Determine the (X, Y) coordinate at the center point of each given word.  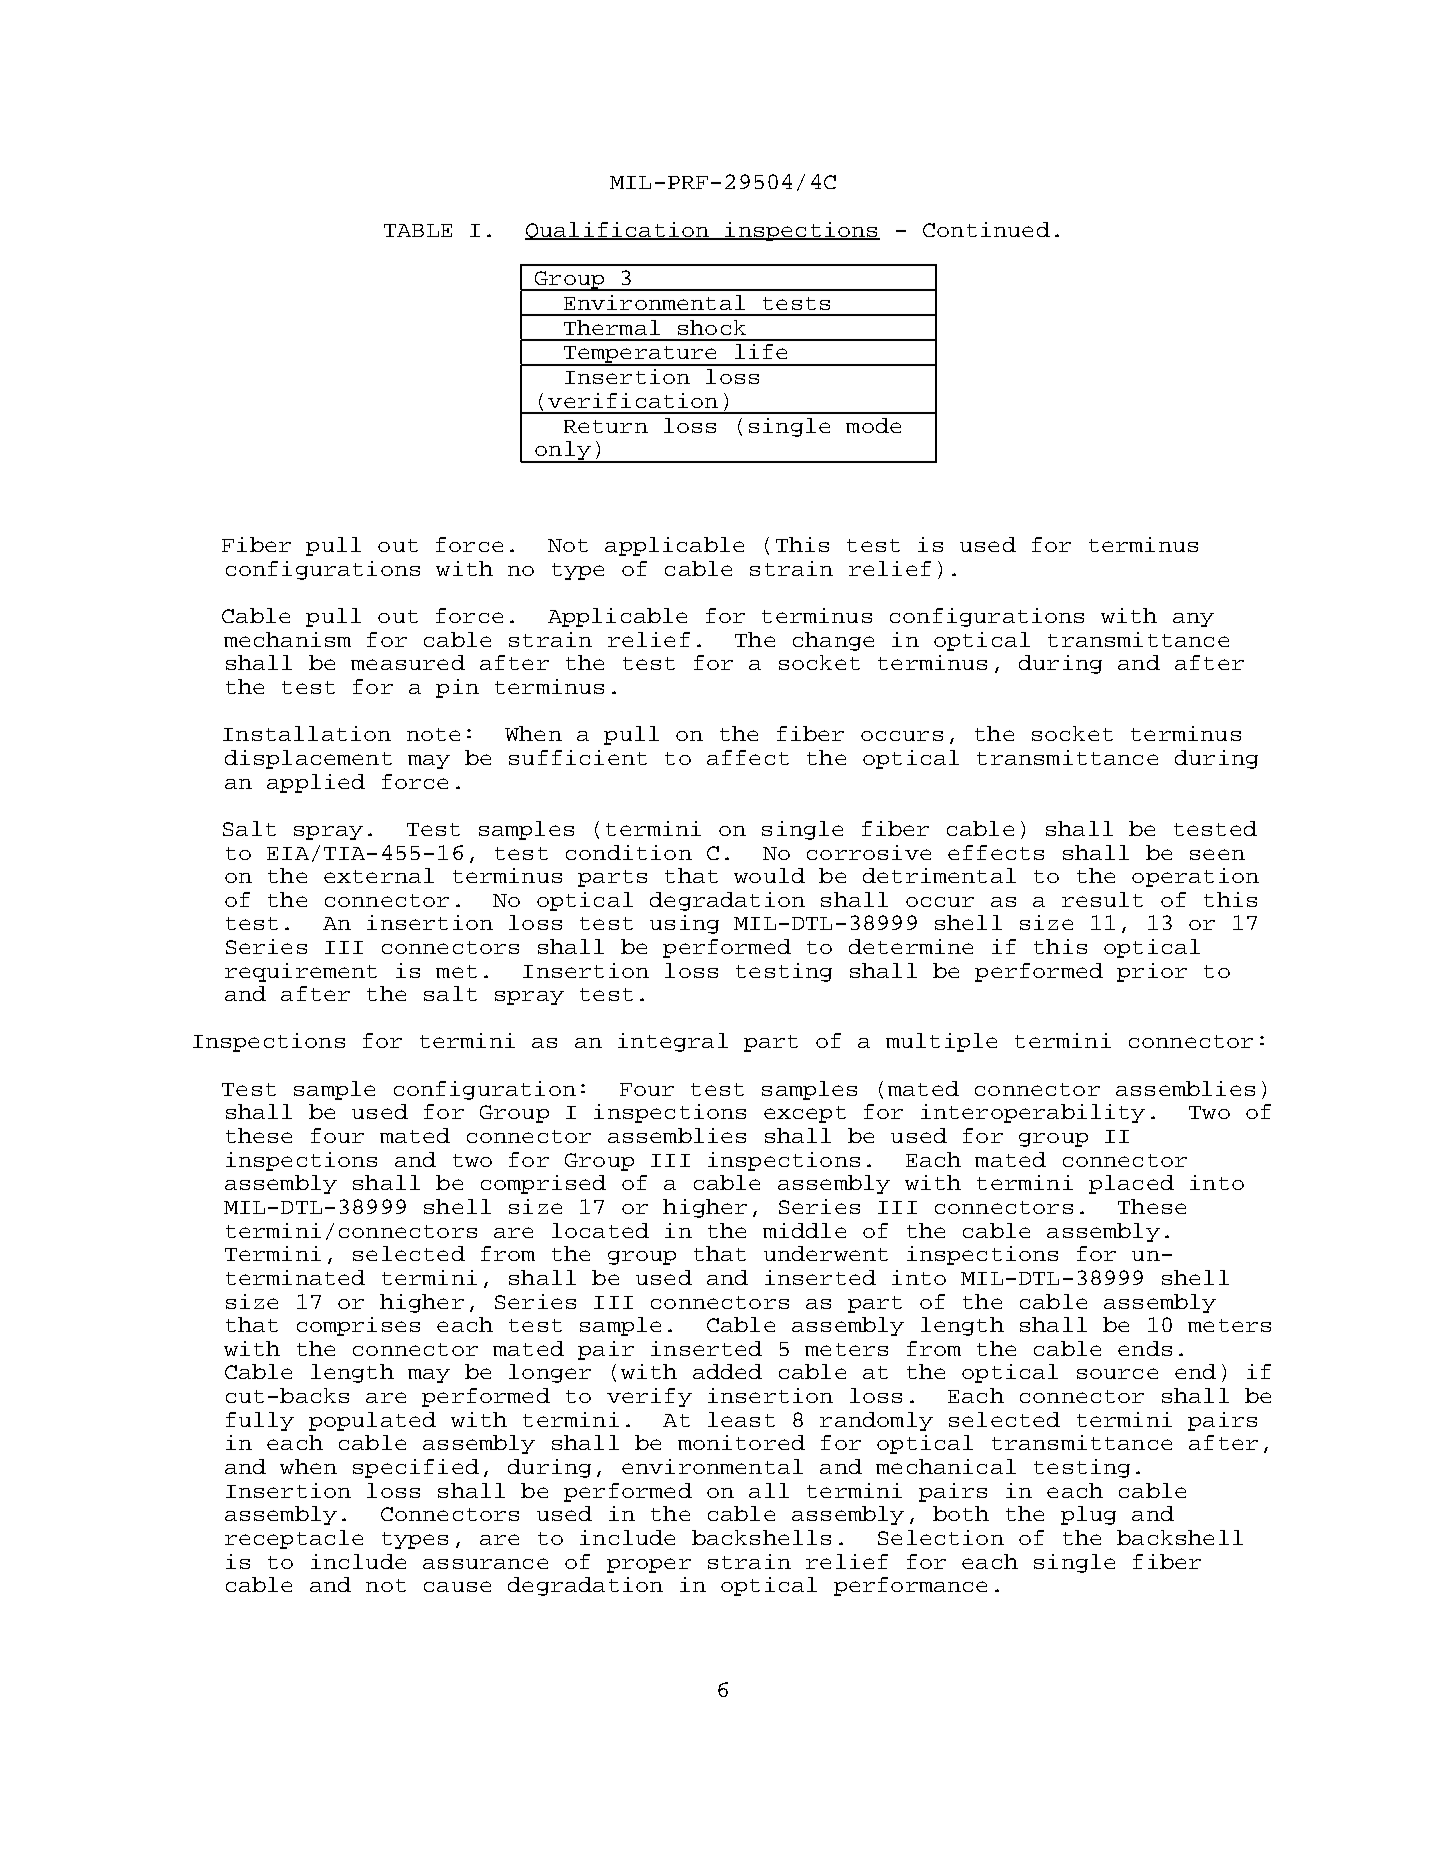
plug (1088, 1515)
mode (873, 425)
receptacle (294, 1539)
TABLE (418, 230)
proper (649, 1565)
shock (712, 327)
